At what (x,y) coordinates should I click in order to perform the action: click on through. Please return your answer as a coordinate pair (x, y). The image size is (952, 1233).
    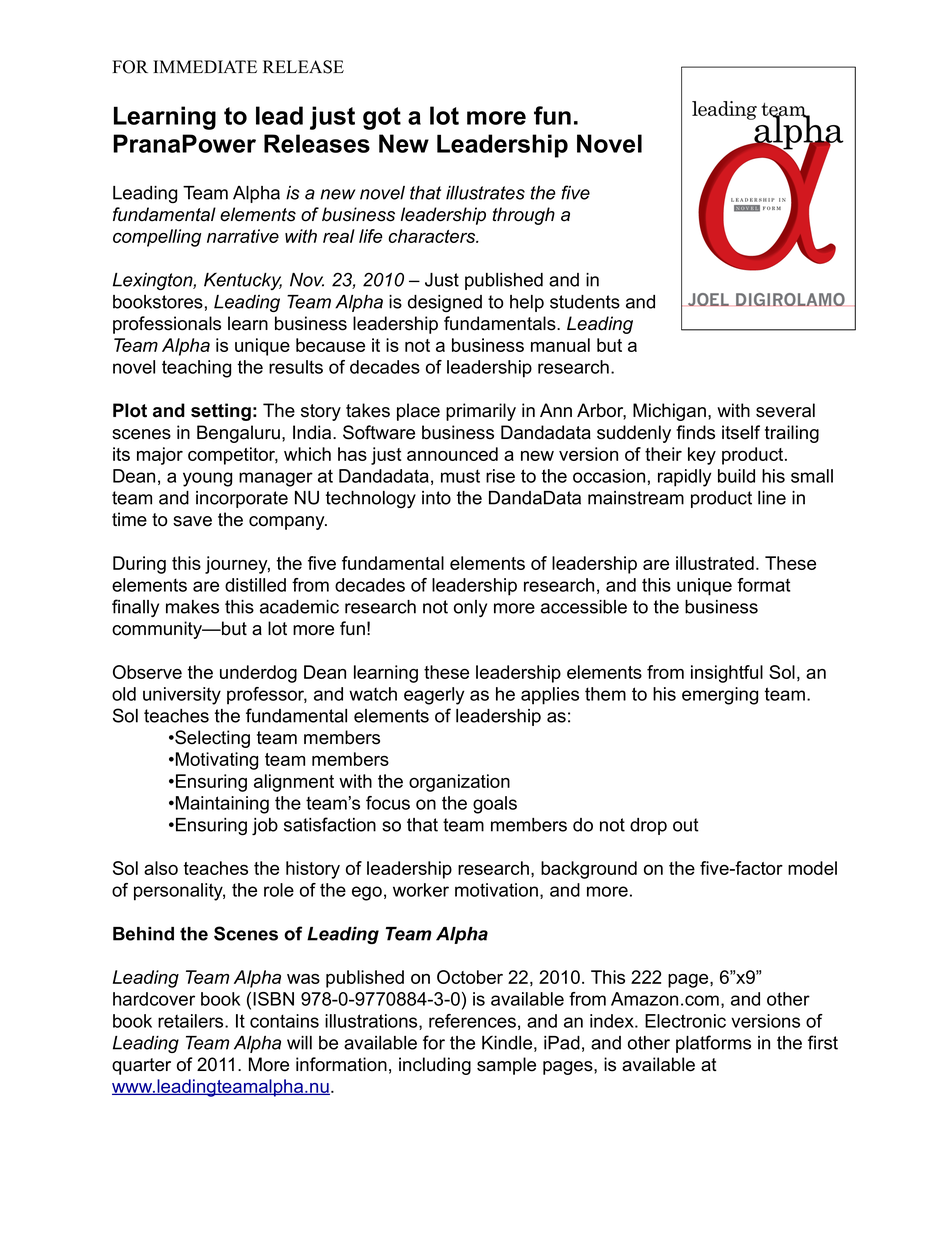
    Looking at the image, I should click on (523, 216).
